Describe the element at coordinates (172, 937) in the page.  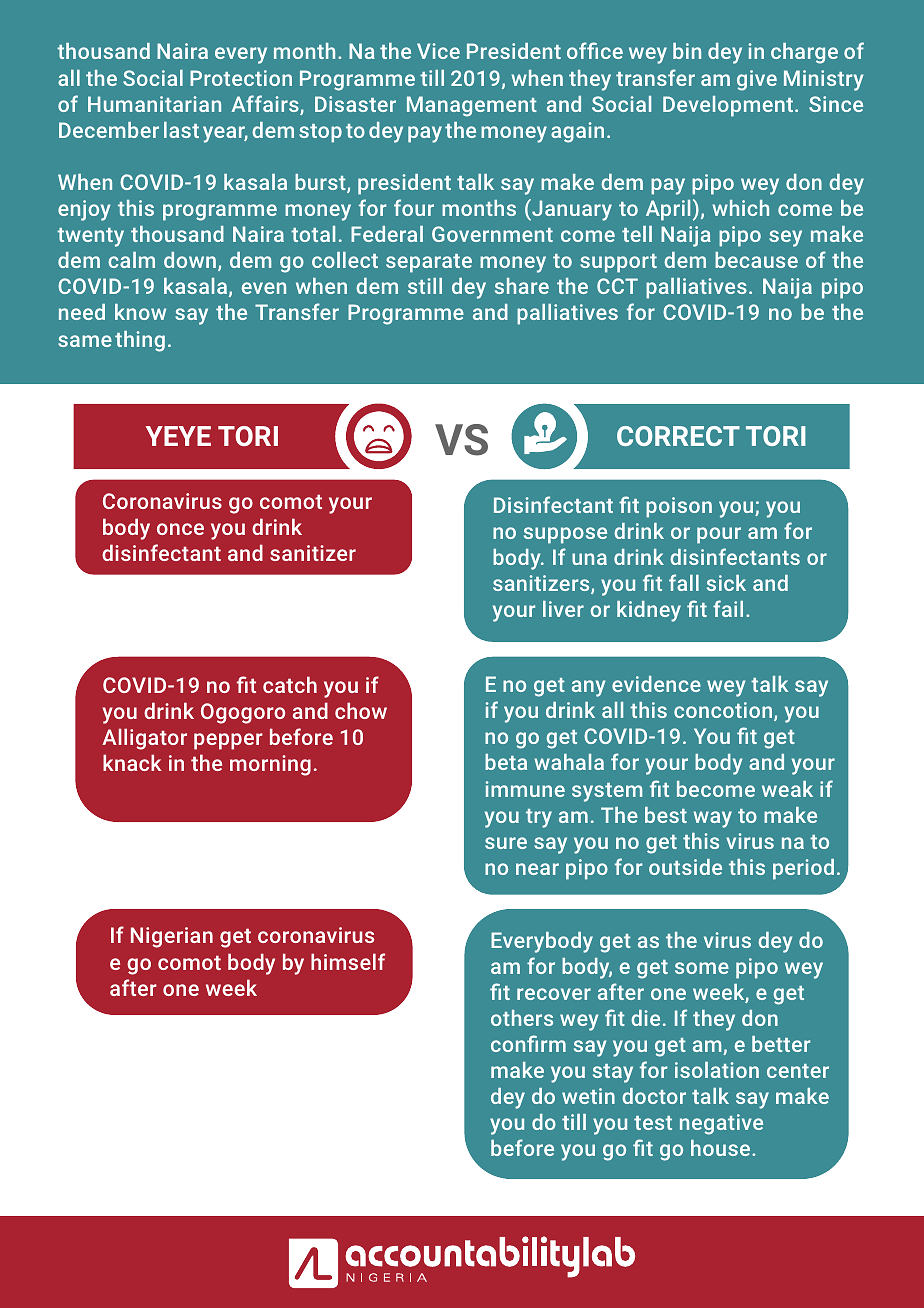
I see `Nigerian` at that location.
